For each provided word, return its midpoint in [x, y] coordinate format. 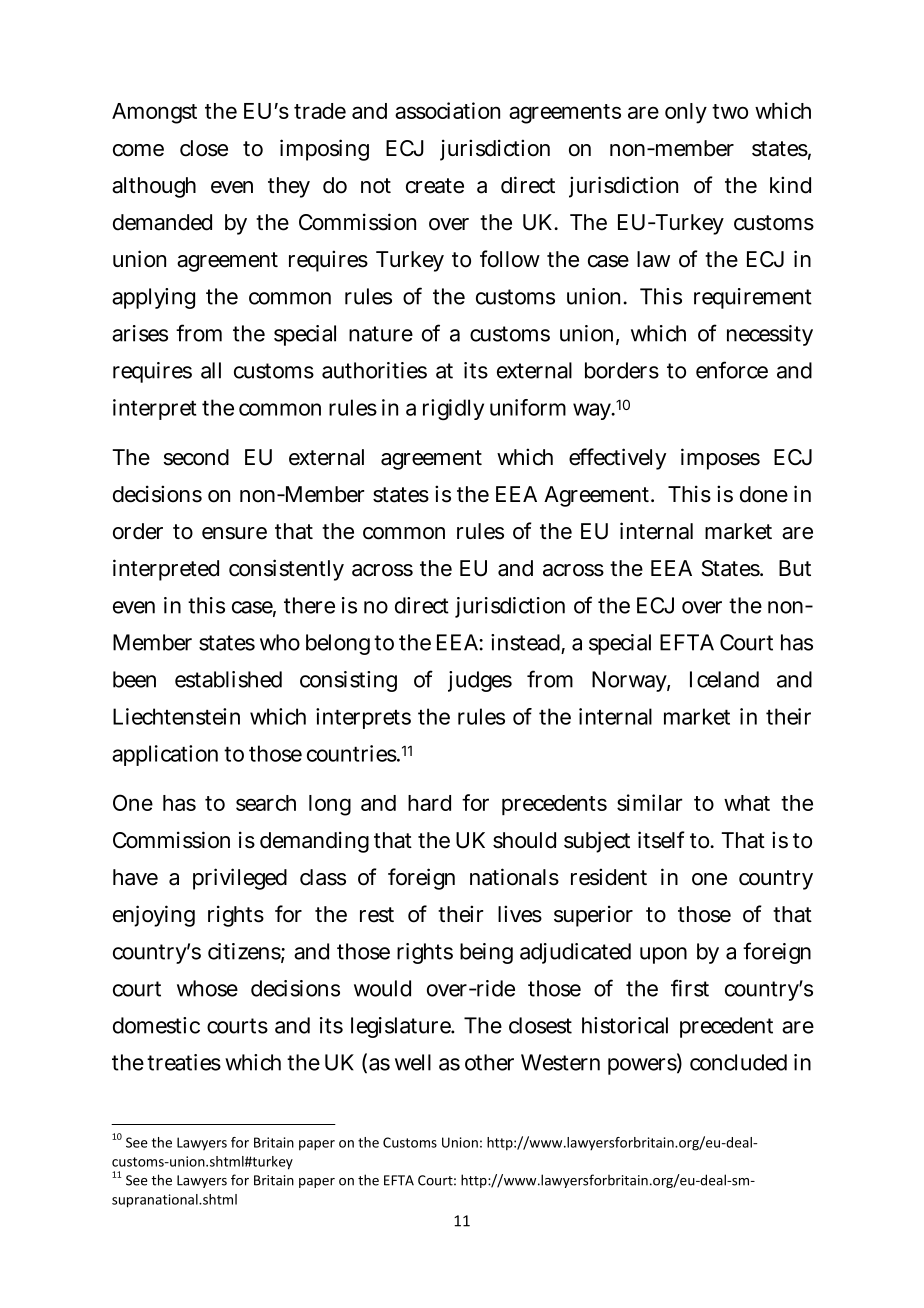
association [447, 110]
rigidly [453, 409]
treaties [184, 1062]
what [747, 803]
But [795, 568]
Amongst [154, 113]
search [266, 803]
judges [480, 681]
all [211, 370]
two [730, 111]
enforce [732, 370]
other [489, 1062]
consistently [286, 570]
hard [429, 803]
